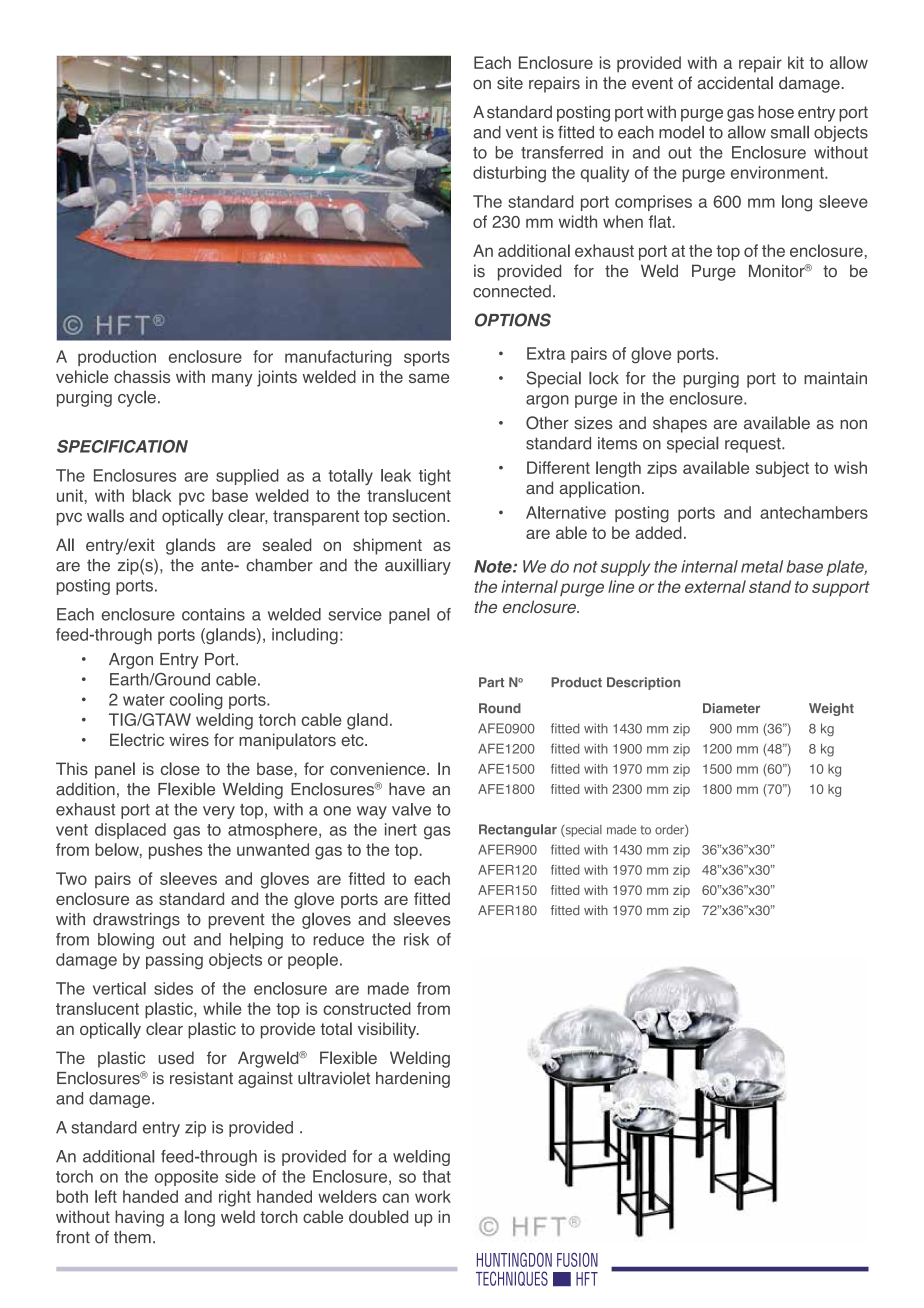 This screenshot has width=924, height=1308. I want to click on Part, so click(491, 682).
